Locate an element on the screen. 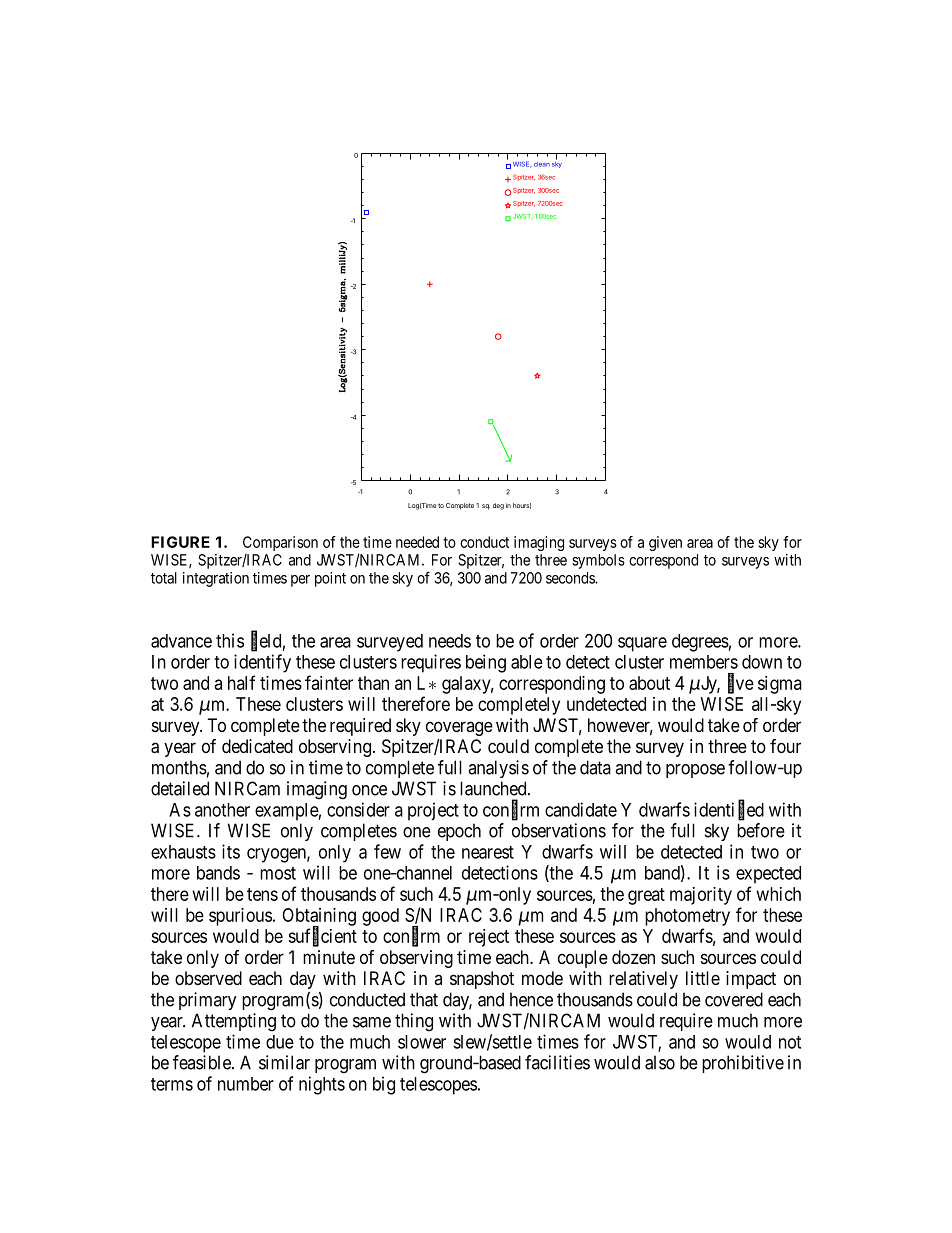 The height and width of the screenshot is (1233, 952). given is located at coordinates (665, 543).
